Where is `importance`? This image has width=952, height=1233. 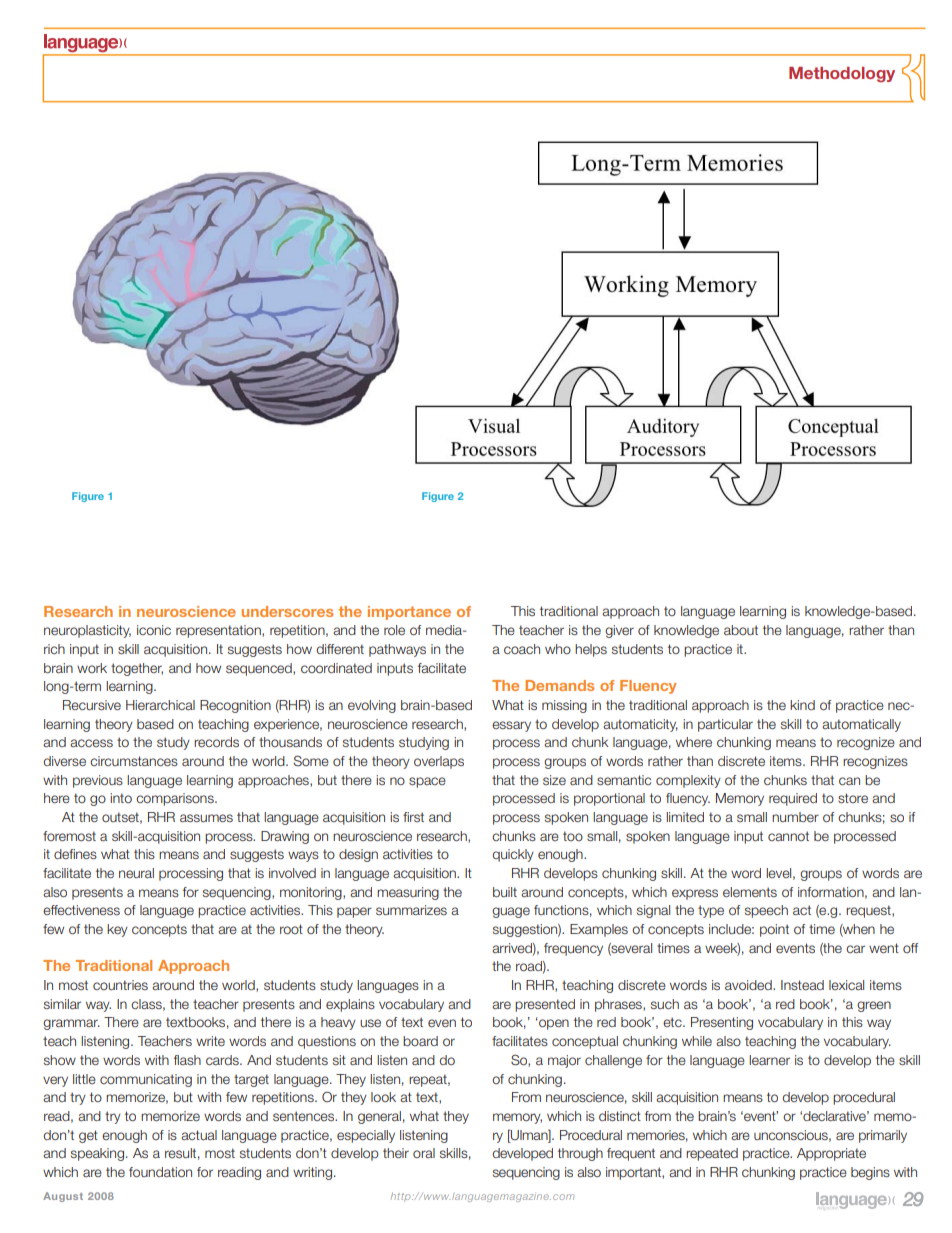 importance is located at coordinates (409, 613).
